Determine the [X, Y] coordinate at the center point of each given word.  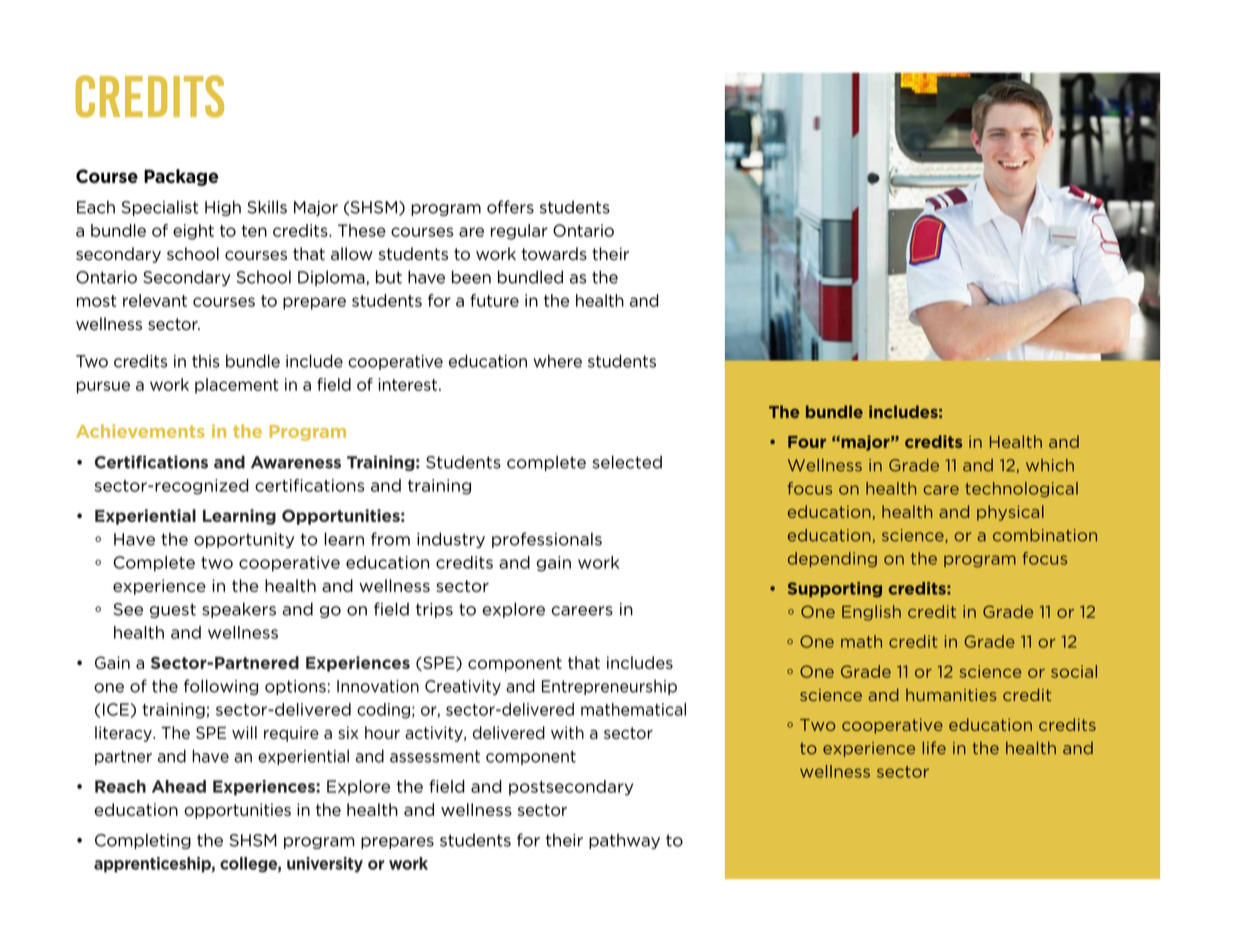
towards [554, 254]
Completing [143, 841]
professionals [547, 540]
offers [510, 207]
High [223, 208]
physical [1010, 513]
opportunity [244, 540]
